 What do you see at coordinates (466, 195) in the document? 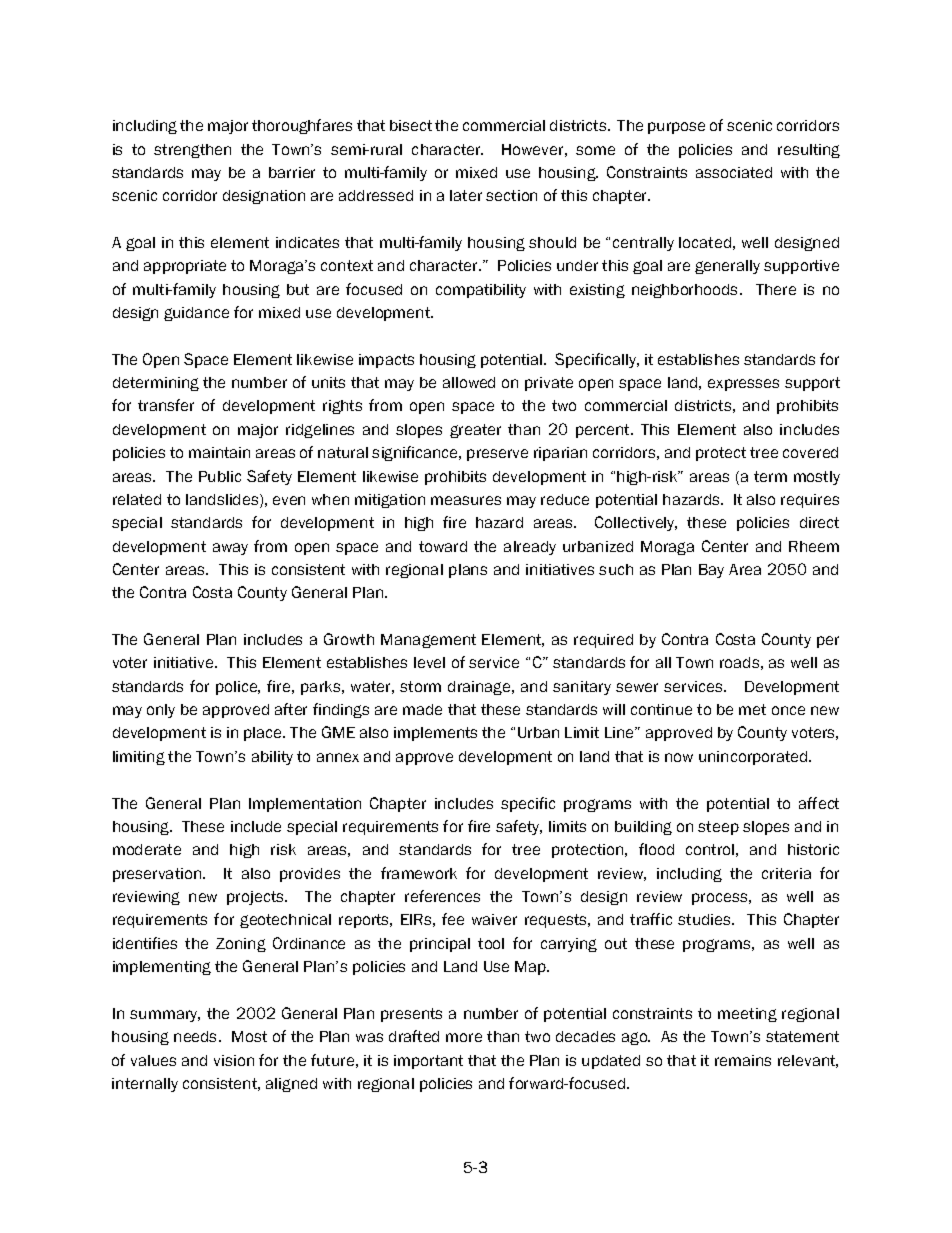
I see `later` at bounding box center [466, 195].
